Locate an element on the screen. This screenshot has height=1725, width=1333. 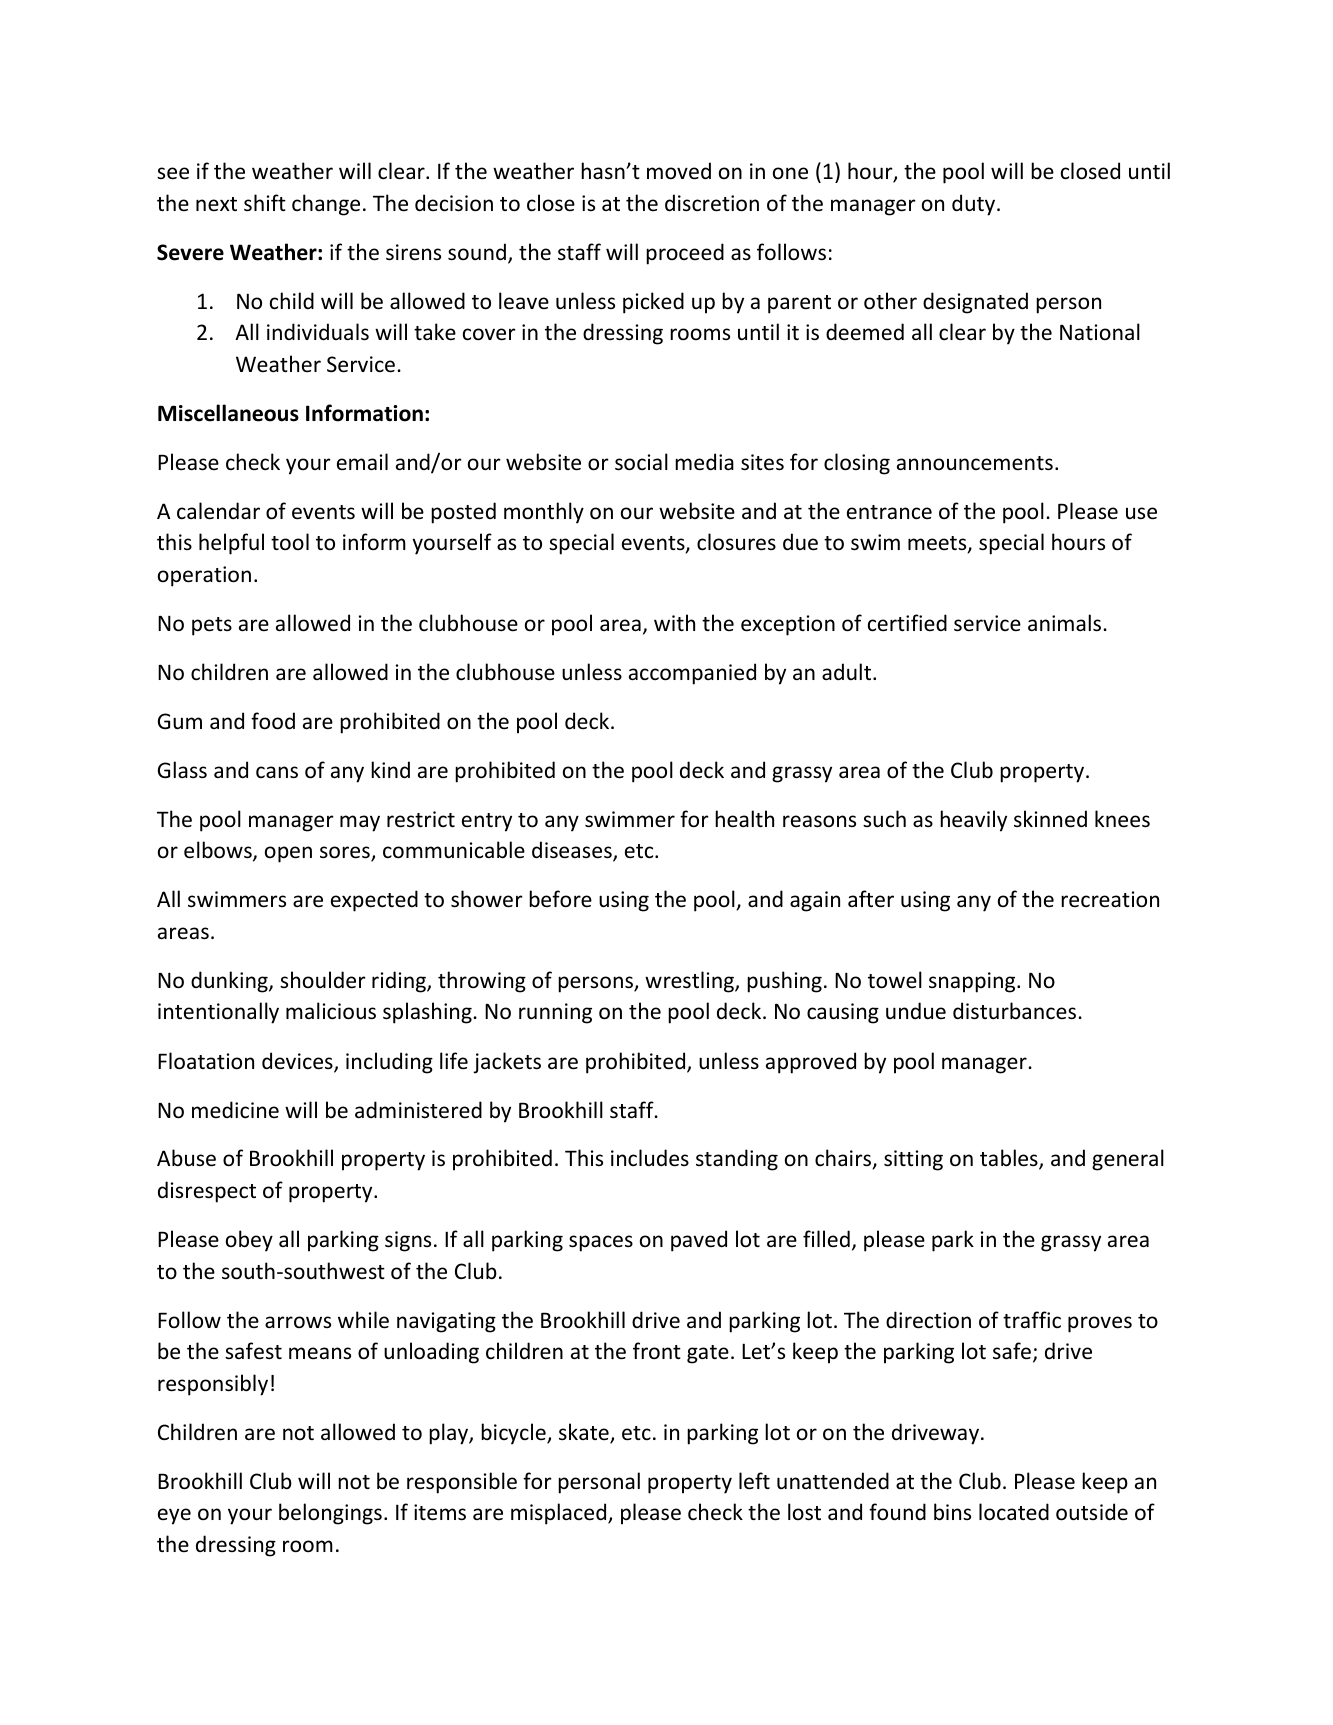
skinned is located at coordinates (1050, 819).
